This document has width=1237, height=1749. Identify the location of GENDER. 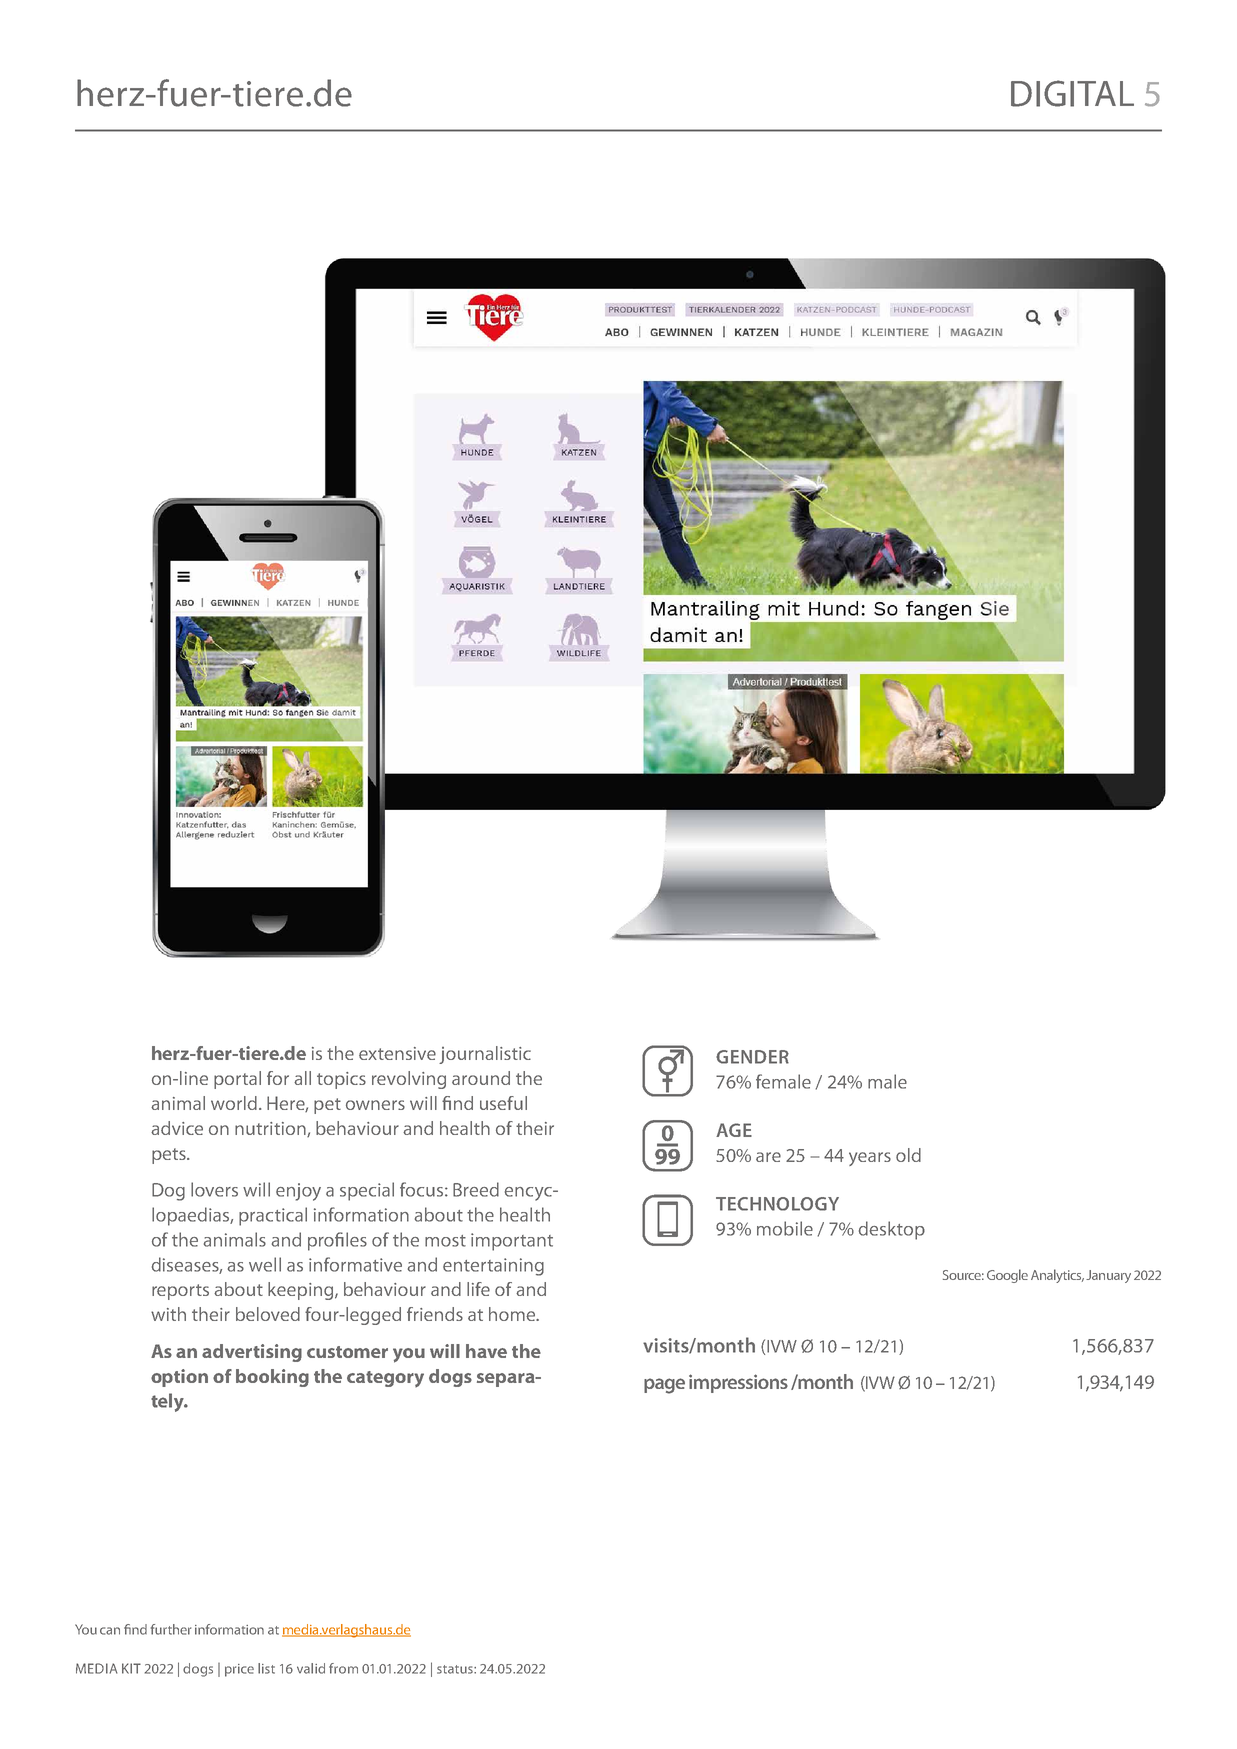
(752, 1057).
